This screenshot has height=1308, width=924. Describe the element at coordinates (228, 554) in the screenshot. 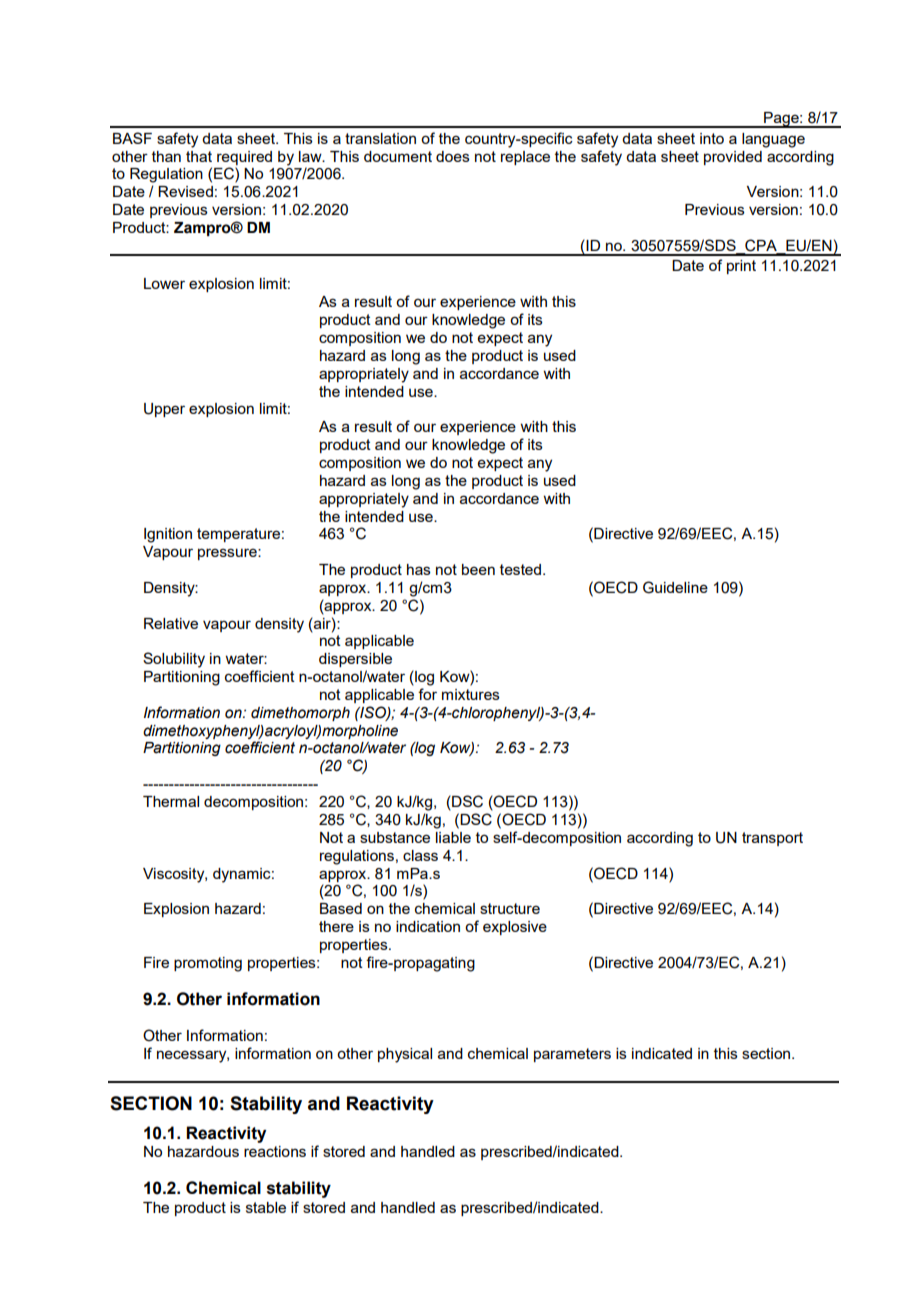

I see `pressure` at that location.
